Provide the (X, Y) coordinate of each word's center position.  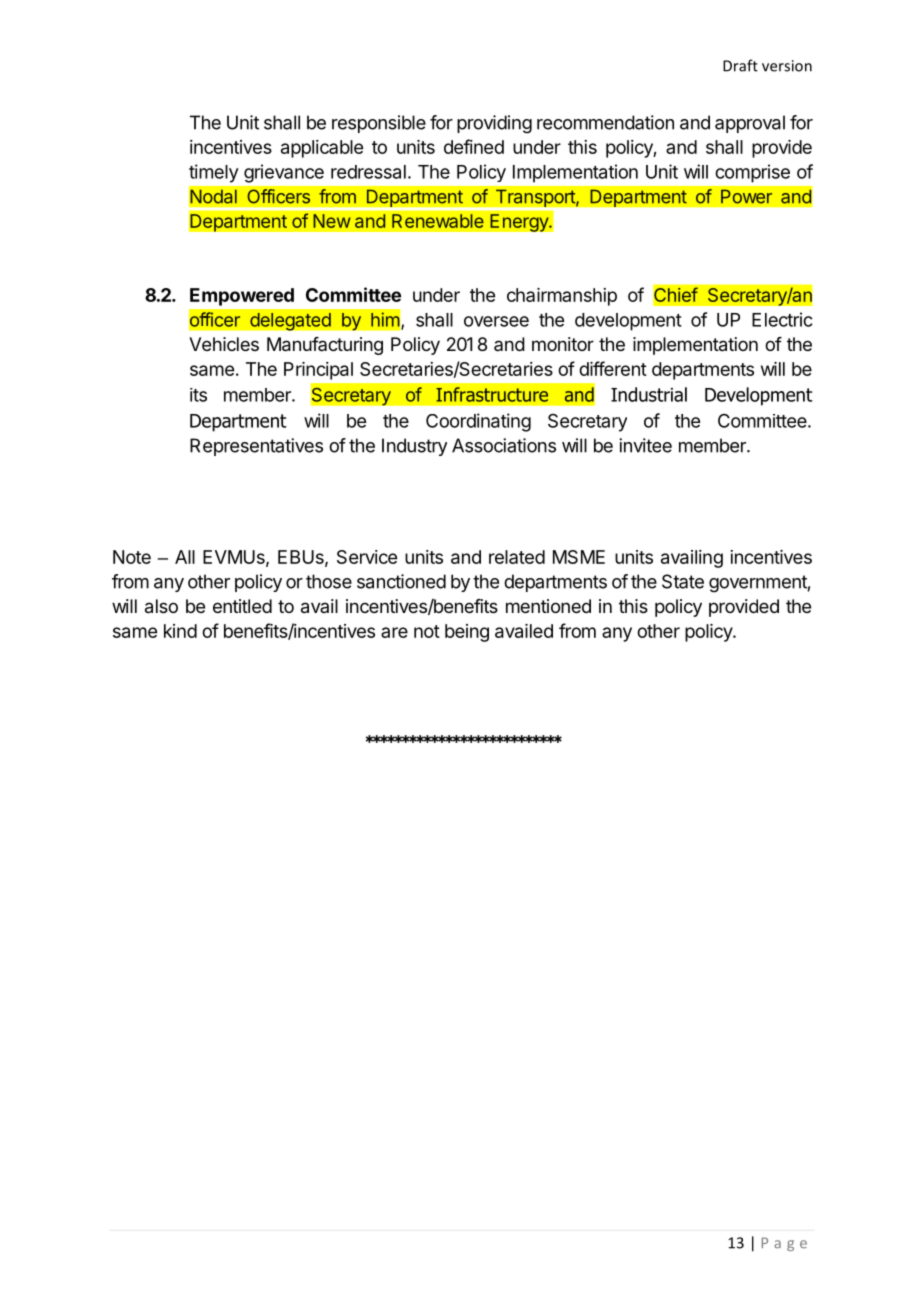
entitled (242, 606)
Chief (676, 294)
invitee (645, 445)
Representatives (256, 447)
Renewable (438, 221)
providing (494, 124)
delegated (290, 321)
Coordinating (478, 422)
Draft (740, 65)
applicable (322, 149)
